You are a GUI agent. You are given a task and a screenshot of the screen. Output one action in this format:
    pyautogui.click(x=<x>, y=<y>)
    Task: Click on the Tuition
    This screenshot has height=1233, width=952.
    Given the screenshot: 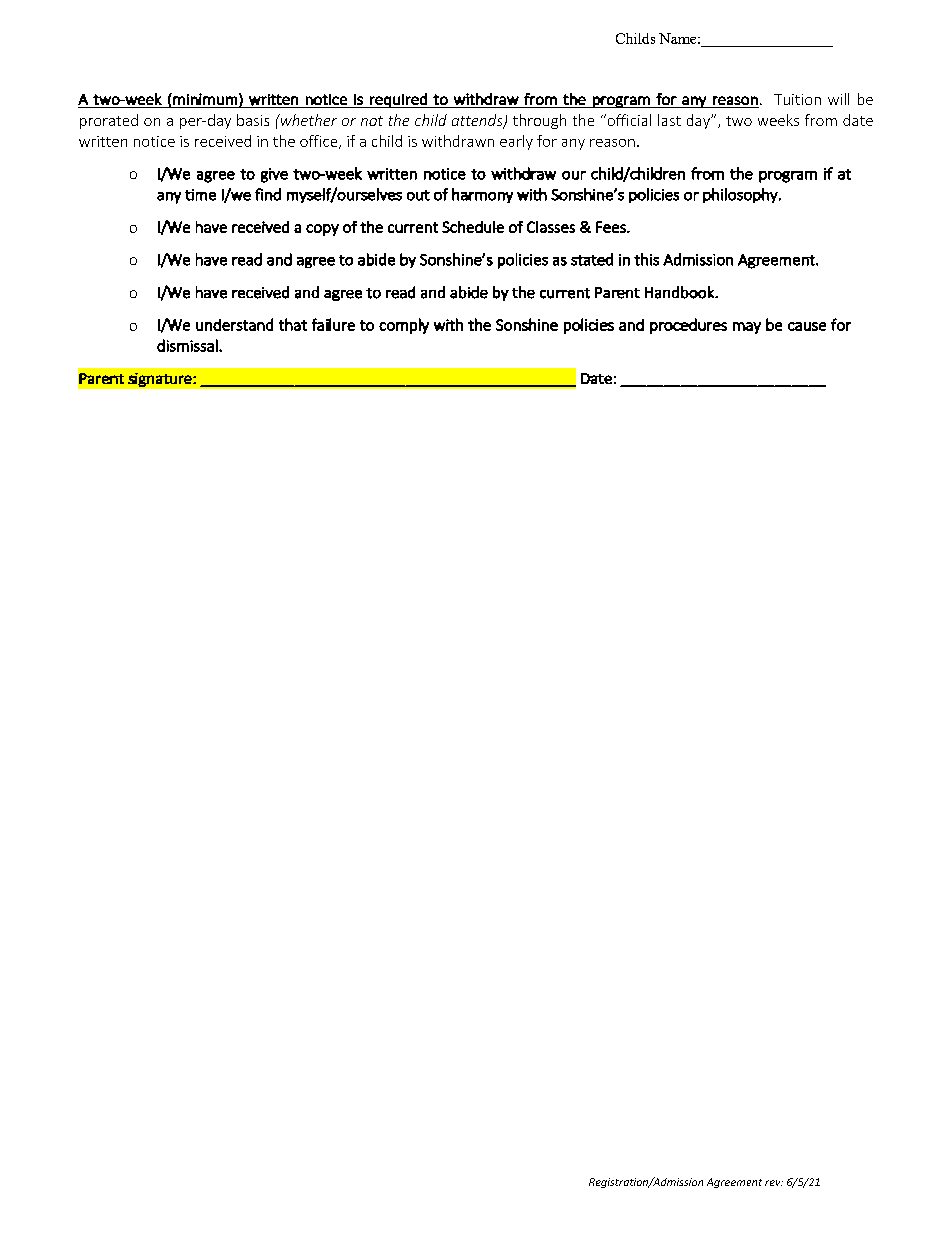 What is the action you would take?
    pyautogui.click(x=797, y=99)
